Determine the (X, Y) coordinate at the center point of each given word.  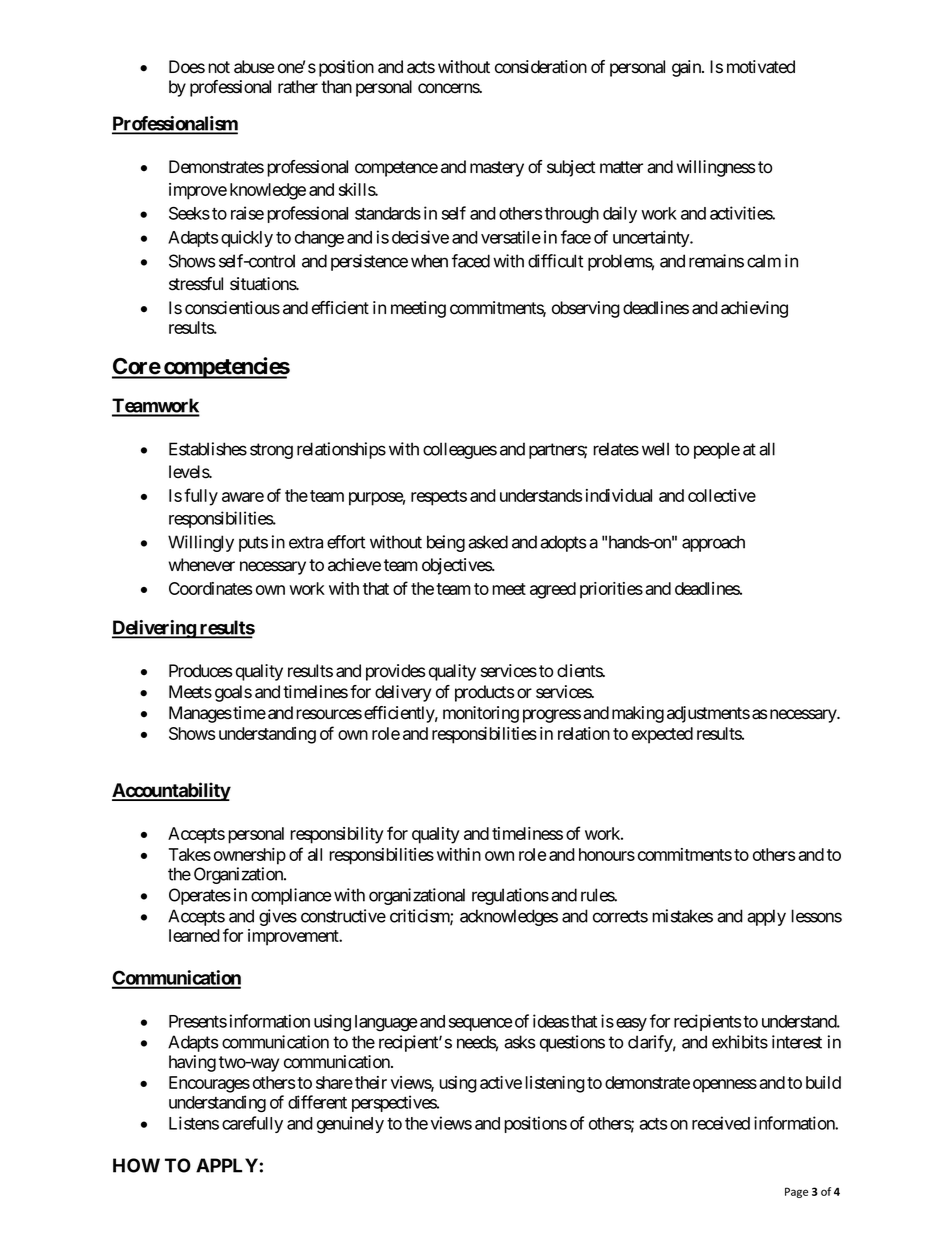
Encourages (209, 1084)
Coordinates (210, 588)
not (219, 67)
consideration (541, 67)
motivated (761, 67)
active (501, 1082)
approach (713, 543)
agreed (553, 590)
